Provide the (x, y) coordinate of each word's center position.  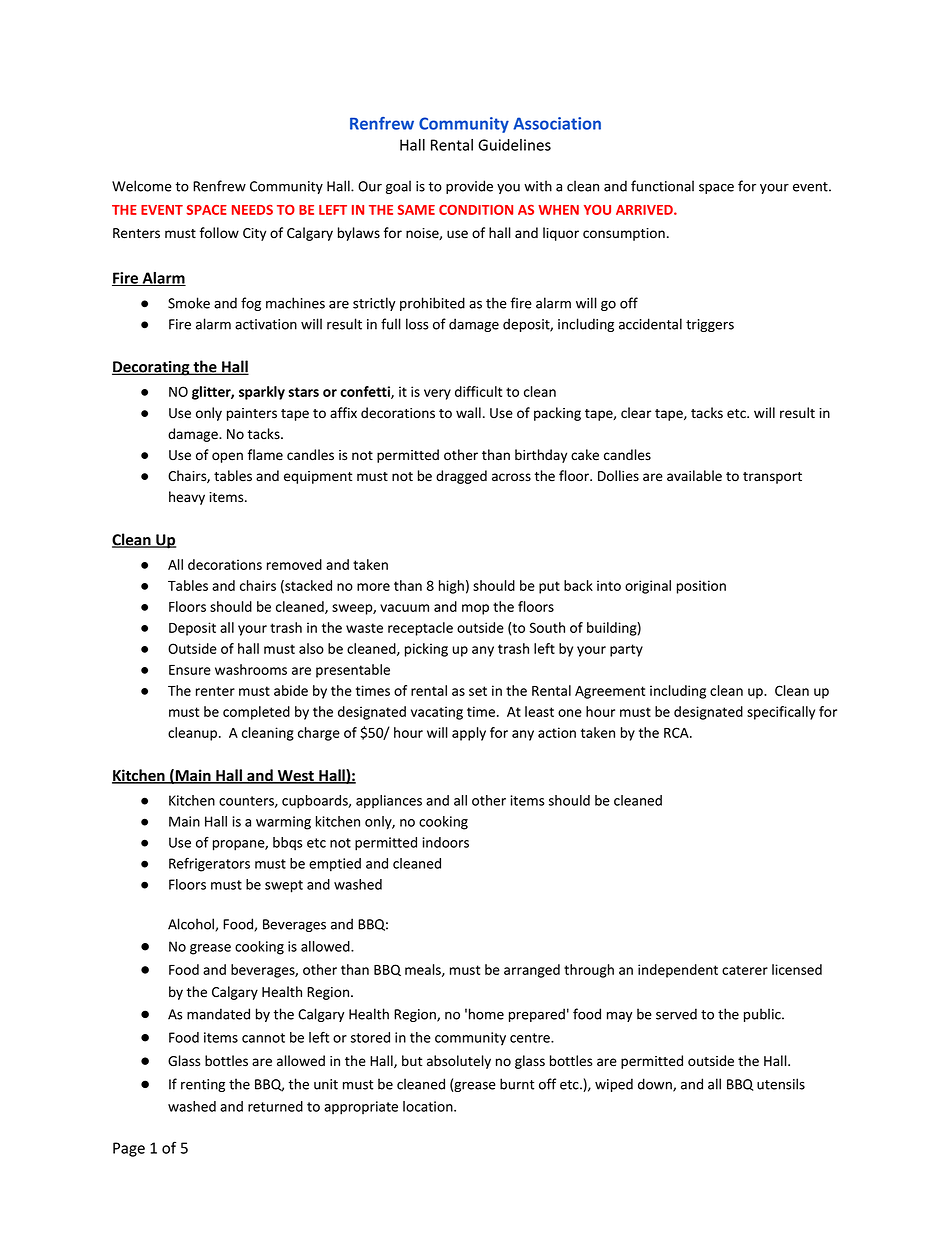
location (429, 1106)
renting (203, 1085)
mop (475, 609)
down (656, 1085)
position (701, 587)
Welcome (142, 186)
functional (662, 186)
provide (469, 187)
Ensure (190, 670)
